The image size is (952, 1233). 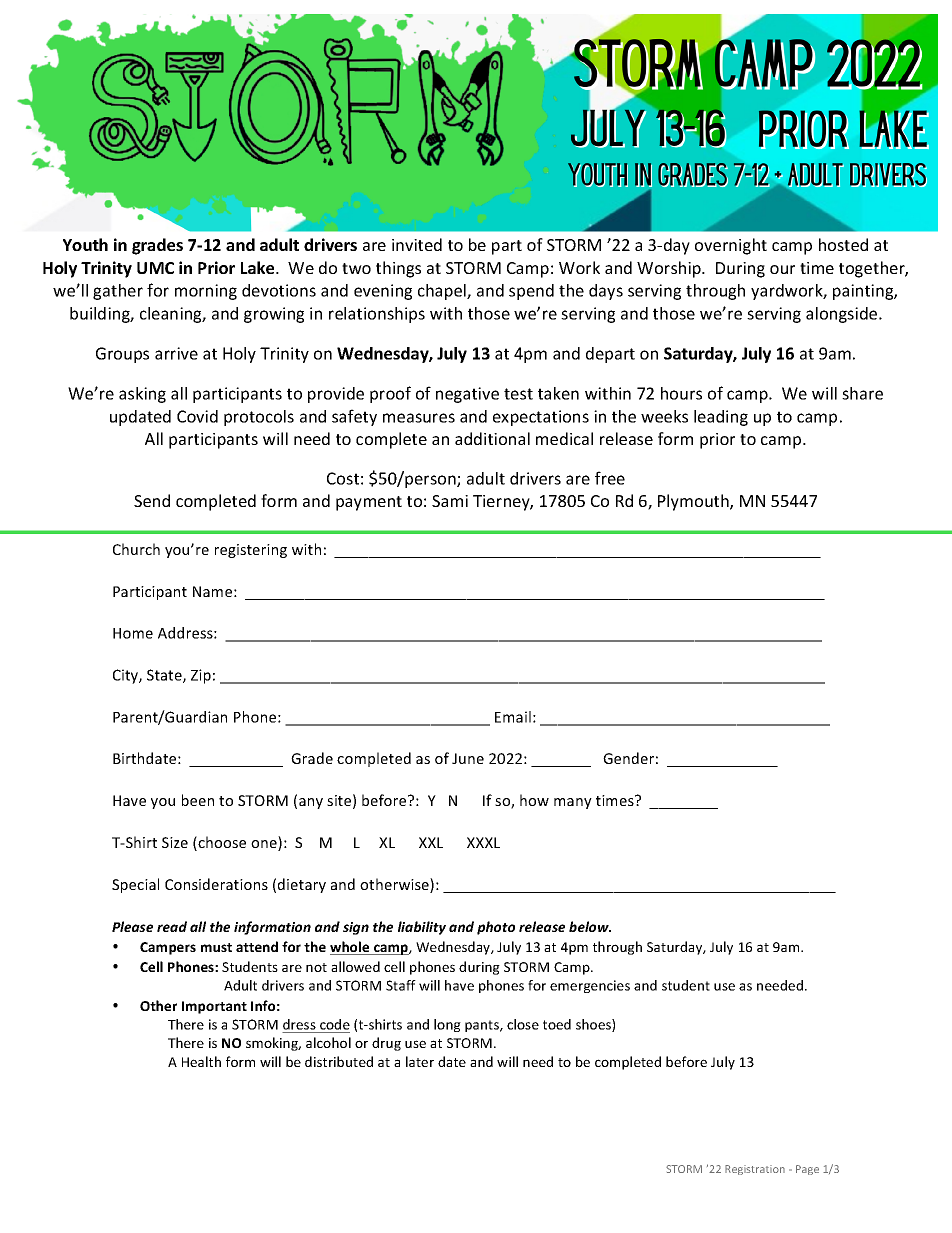 What do you see at coordinates (155, 268) in the document?
I see `UMC` at bounding box center [155, 268].
